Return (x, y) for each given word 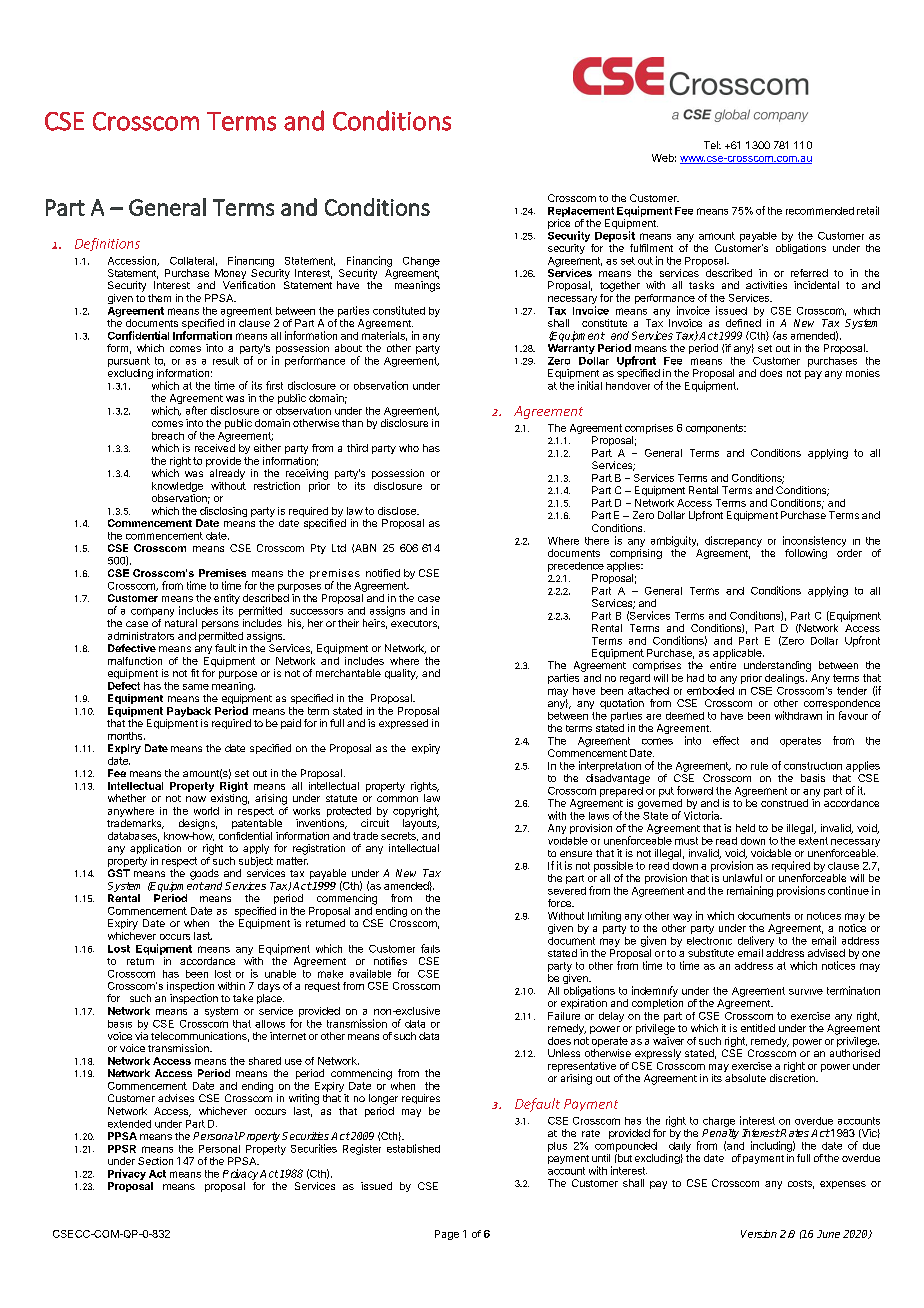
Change (421, 262)
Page (447, 1235)
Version (759, 1234)
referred (809, 273)
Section (155, 1161)
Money (230, 275)
